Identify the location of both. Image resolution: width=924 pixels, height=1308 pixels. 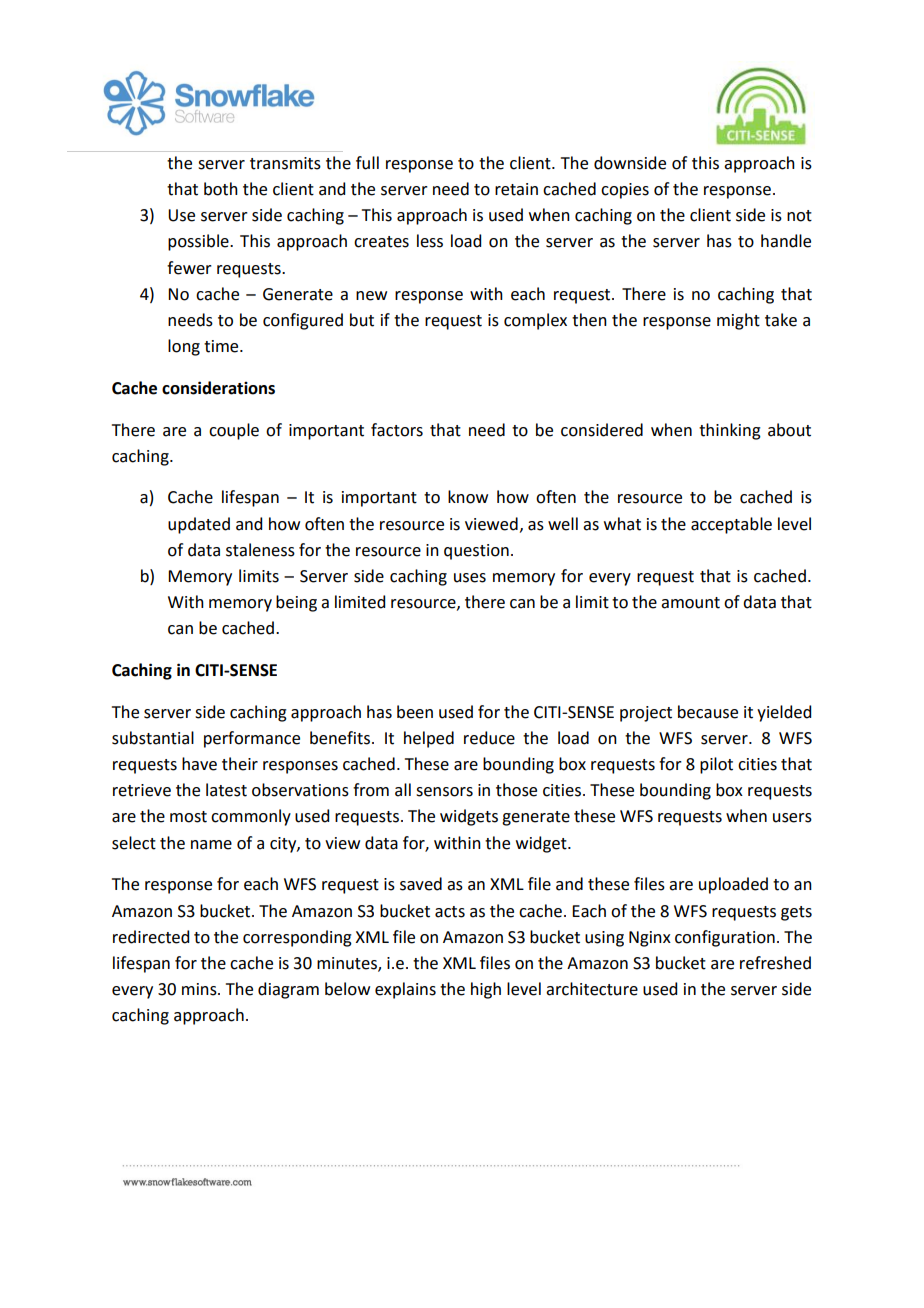
(221, 189).
